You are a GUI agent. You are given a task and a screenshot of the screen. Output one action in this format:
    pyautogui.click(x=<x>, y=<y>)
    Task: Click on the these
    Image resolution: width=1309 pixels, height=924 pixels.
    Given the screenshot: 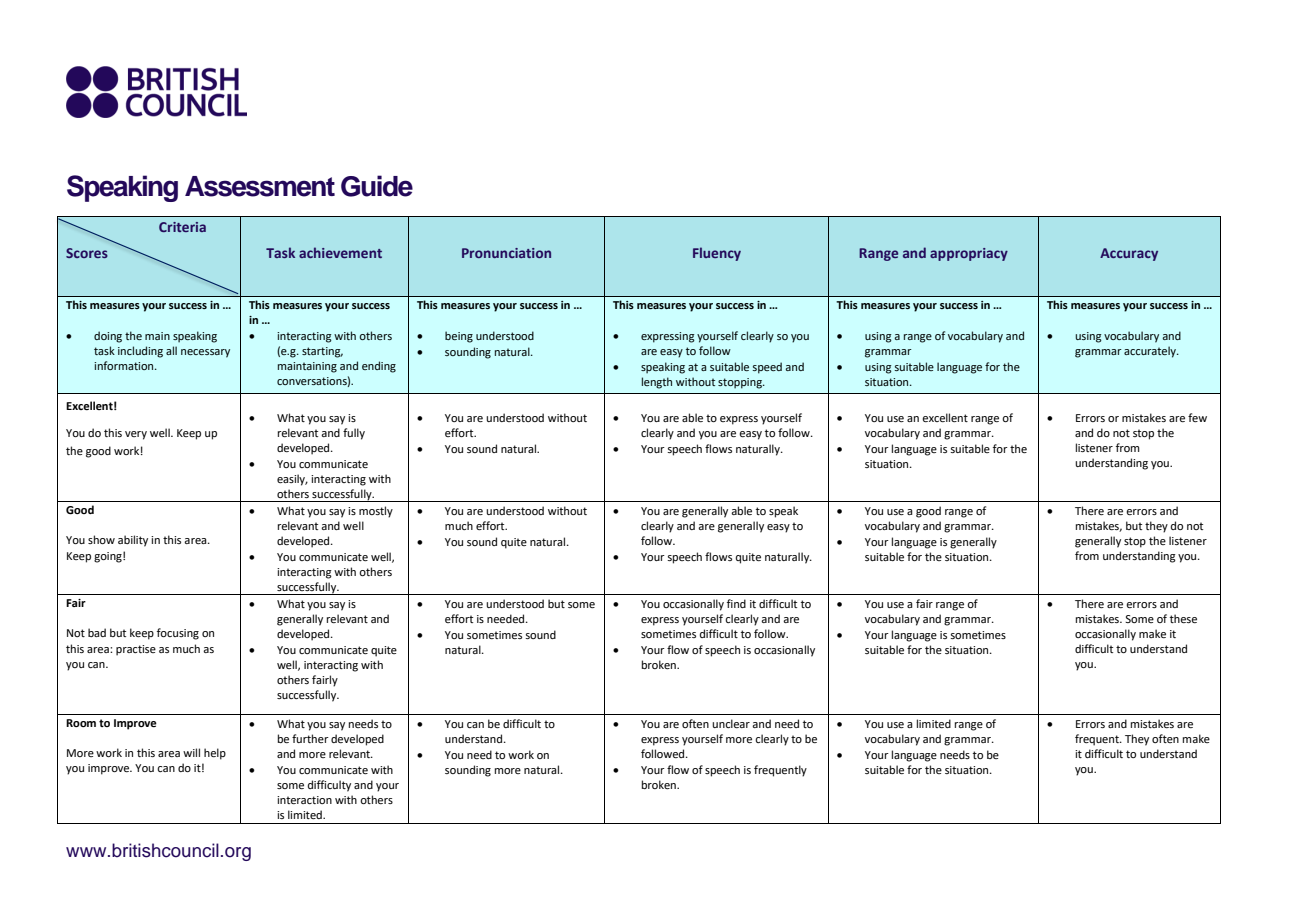 What is the action you would take?
    pyautogui.click(x=1183, y=618)
